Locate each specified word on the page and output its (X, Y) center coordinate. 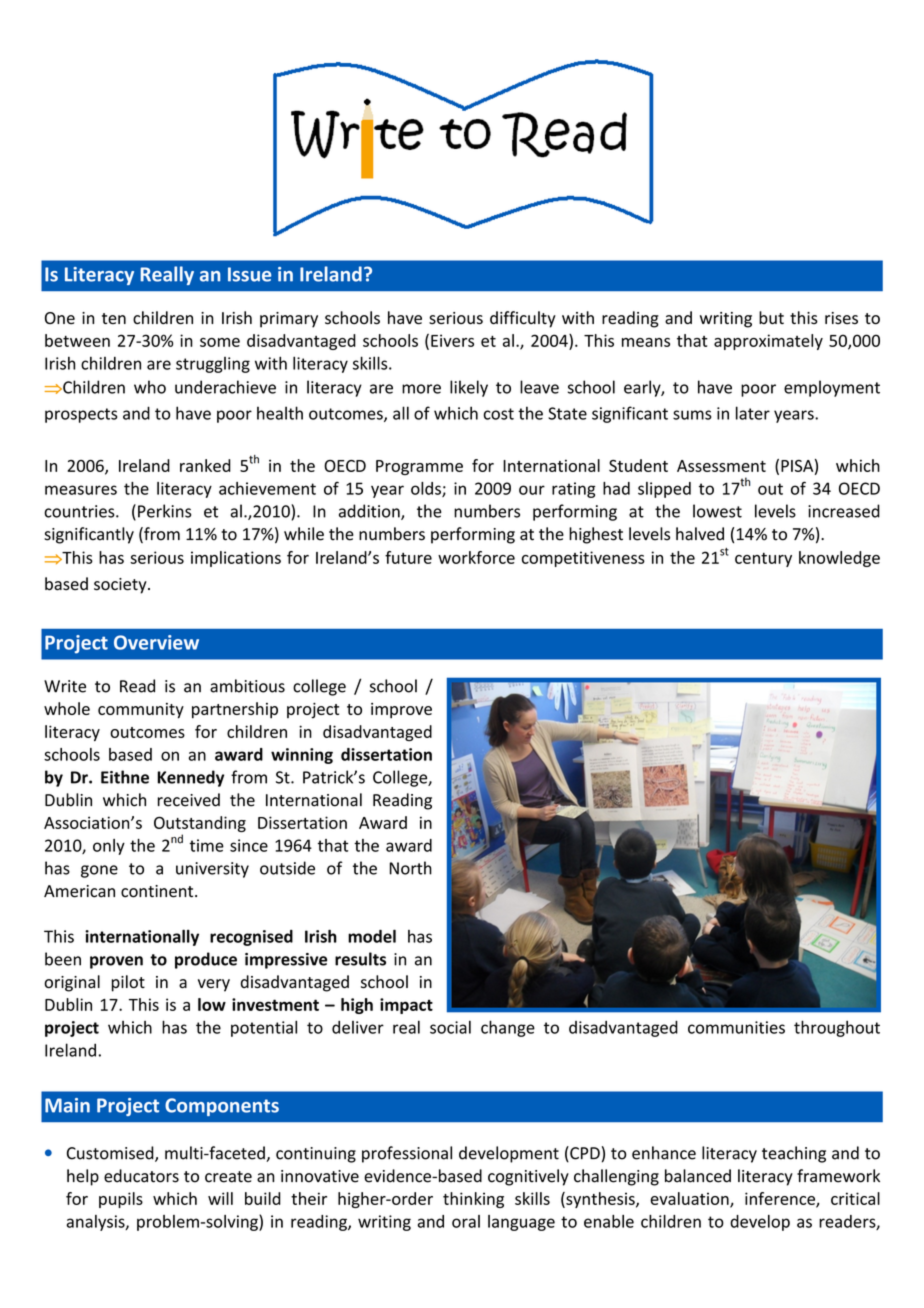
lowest (717, 511)
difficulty (523, 319)
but (771, 317)
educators (141, 1176)
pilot (128, 983)
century (763, 560)
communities (736, 1027)
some (220, 342)
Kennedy (190, 778)
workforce (476, 557)
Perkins (164, 511)
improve (401, 711)
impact (406, 1006)
